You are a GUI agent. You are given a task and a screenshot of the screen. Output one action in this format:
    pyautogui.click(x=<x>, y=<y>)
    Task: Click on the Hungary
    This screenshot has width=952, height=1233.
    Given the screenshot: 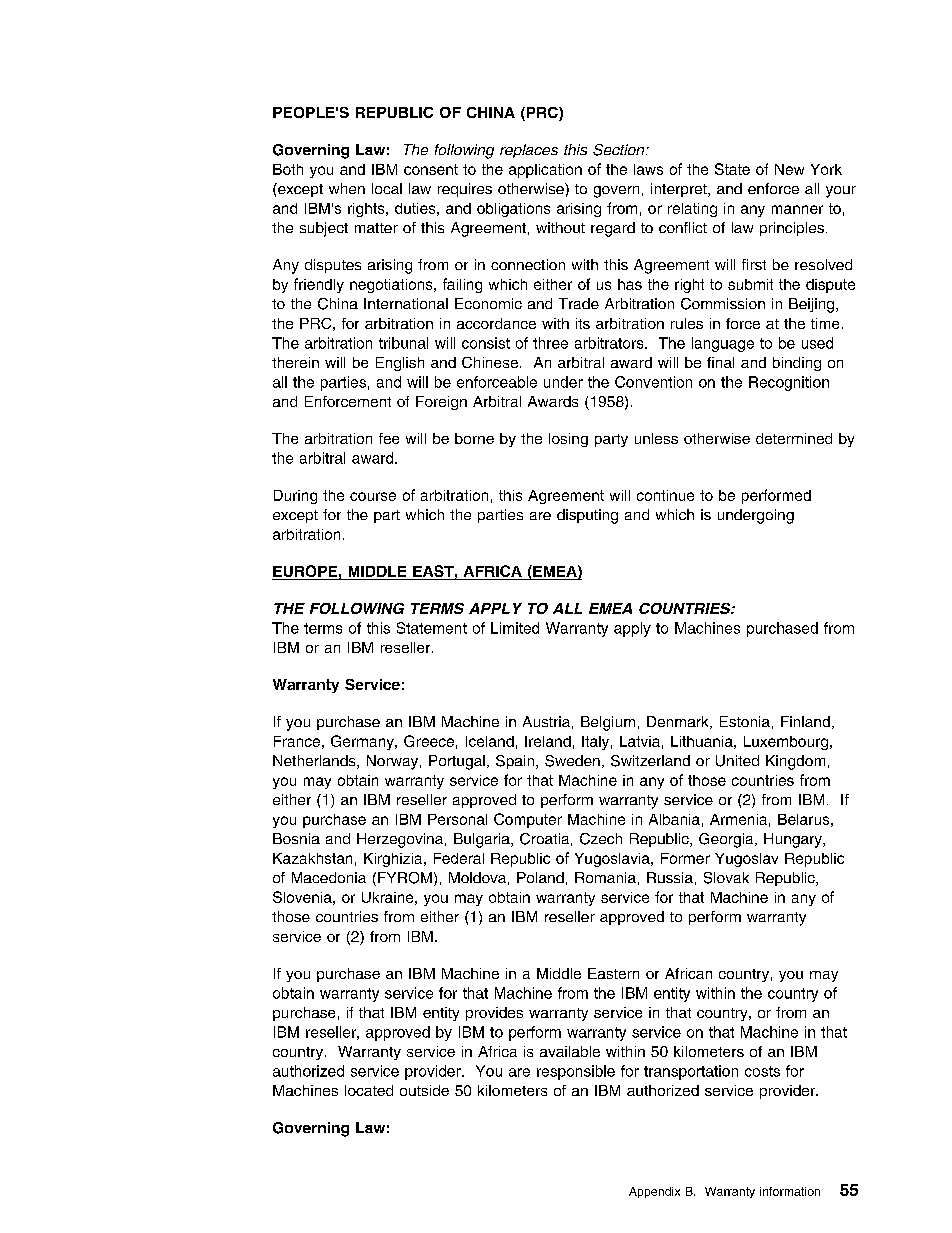 What is the action you would take?
    pyautogui.click(x=794, y=840)
